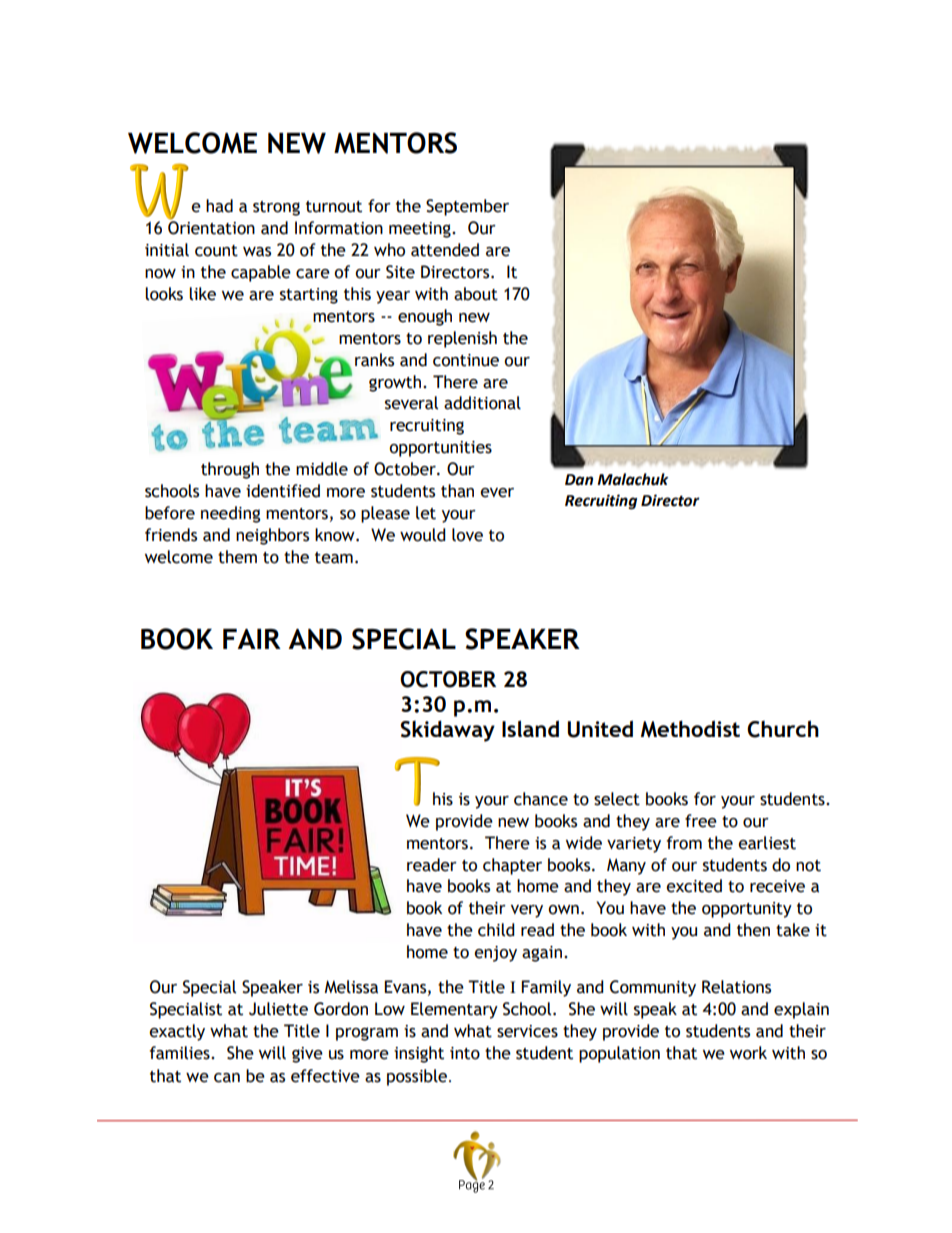 The image size is (952, 1233). Describe the element at coordinates (211, 227) in the page. I see `Orientation` at that location.
